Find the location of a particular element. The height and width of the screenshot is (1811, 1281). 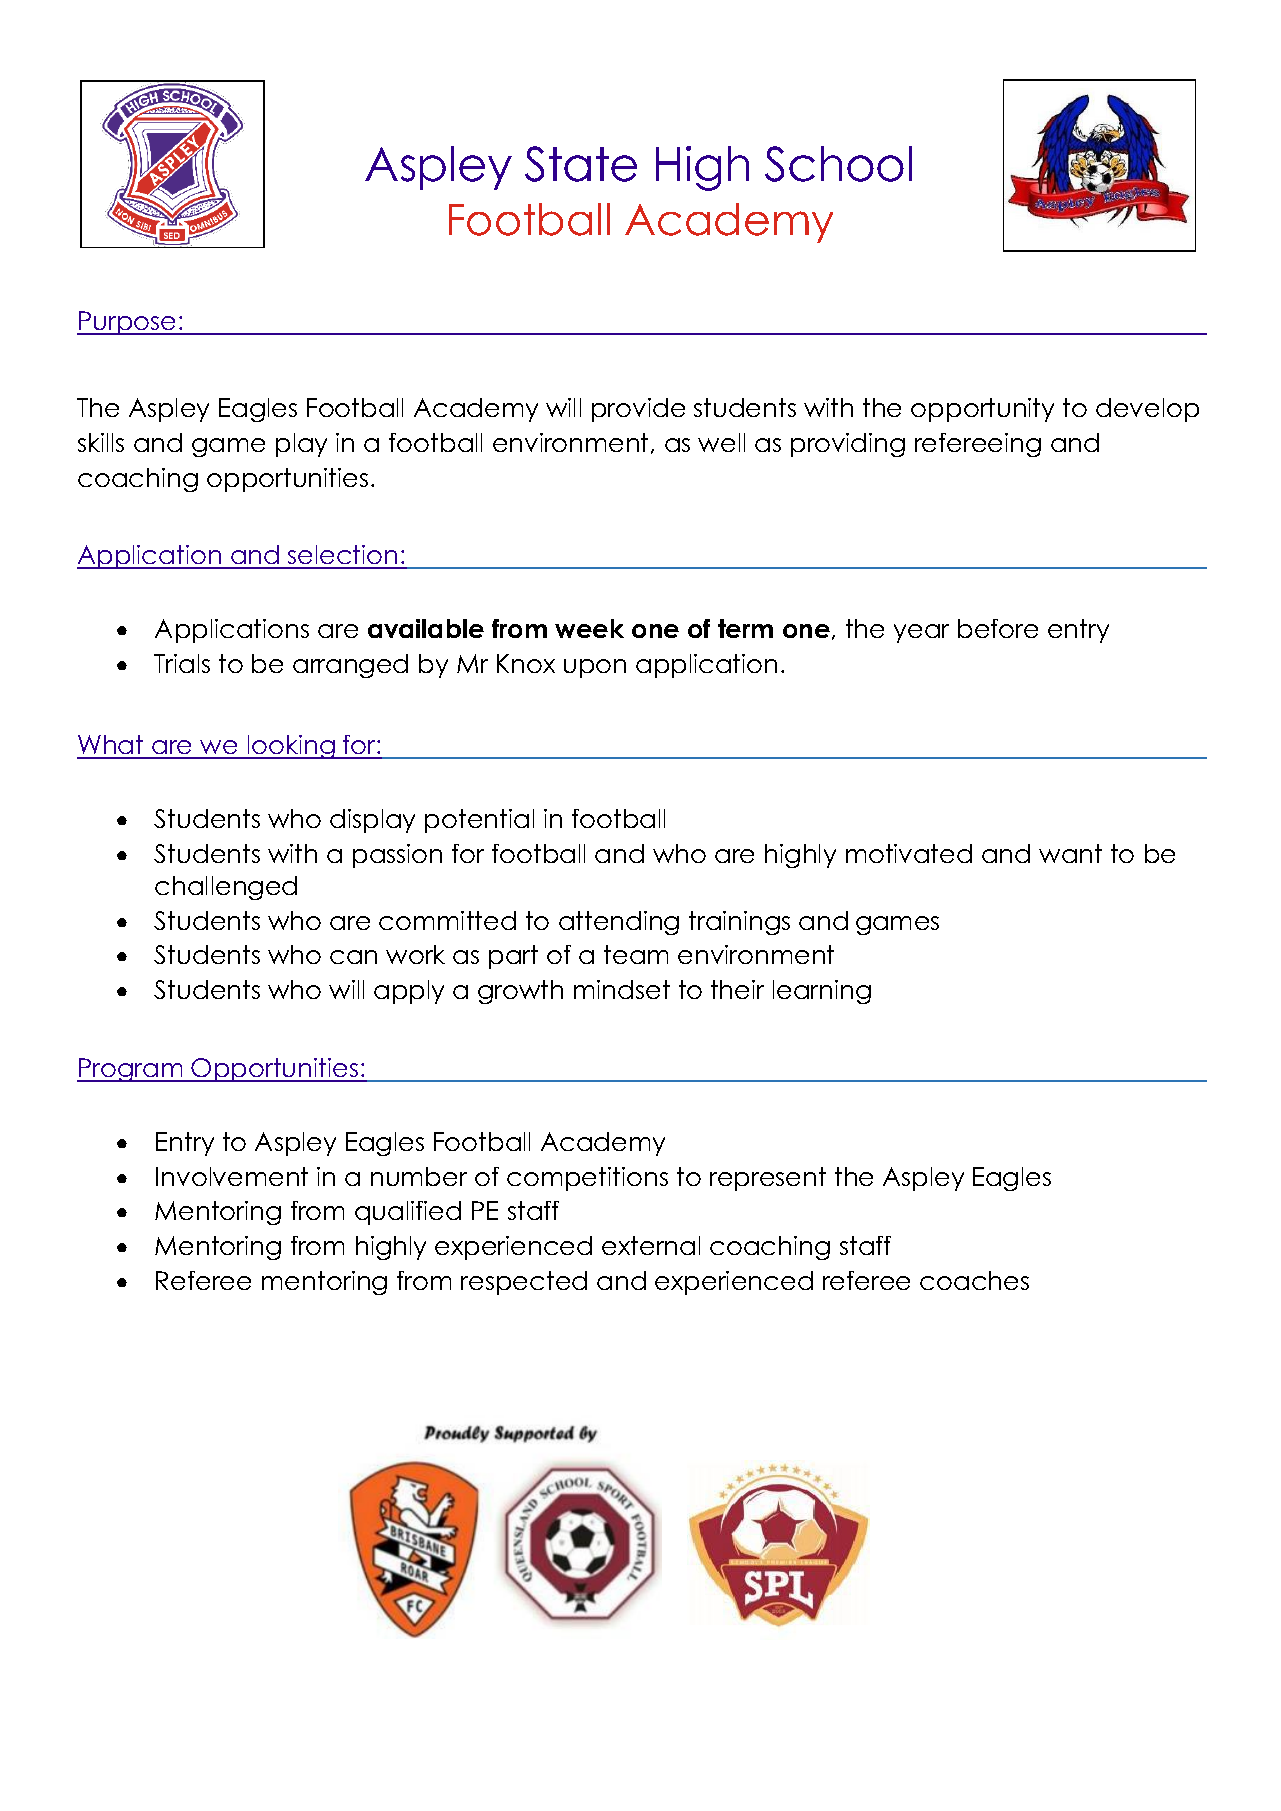

Purpose is located at coordinates (128, 323).
